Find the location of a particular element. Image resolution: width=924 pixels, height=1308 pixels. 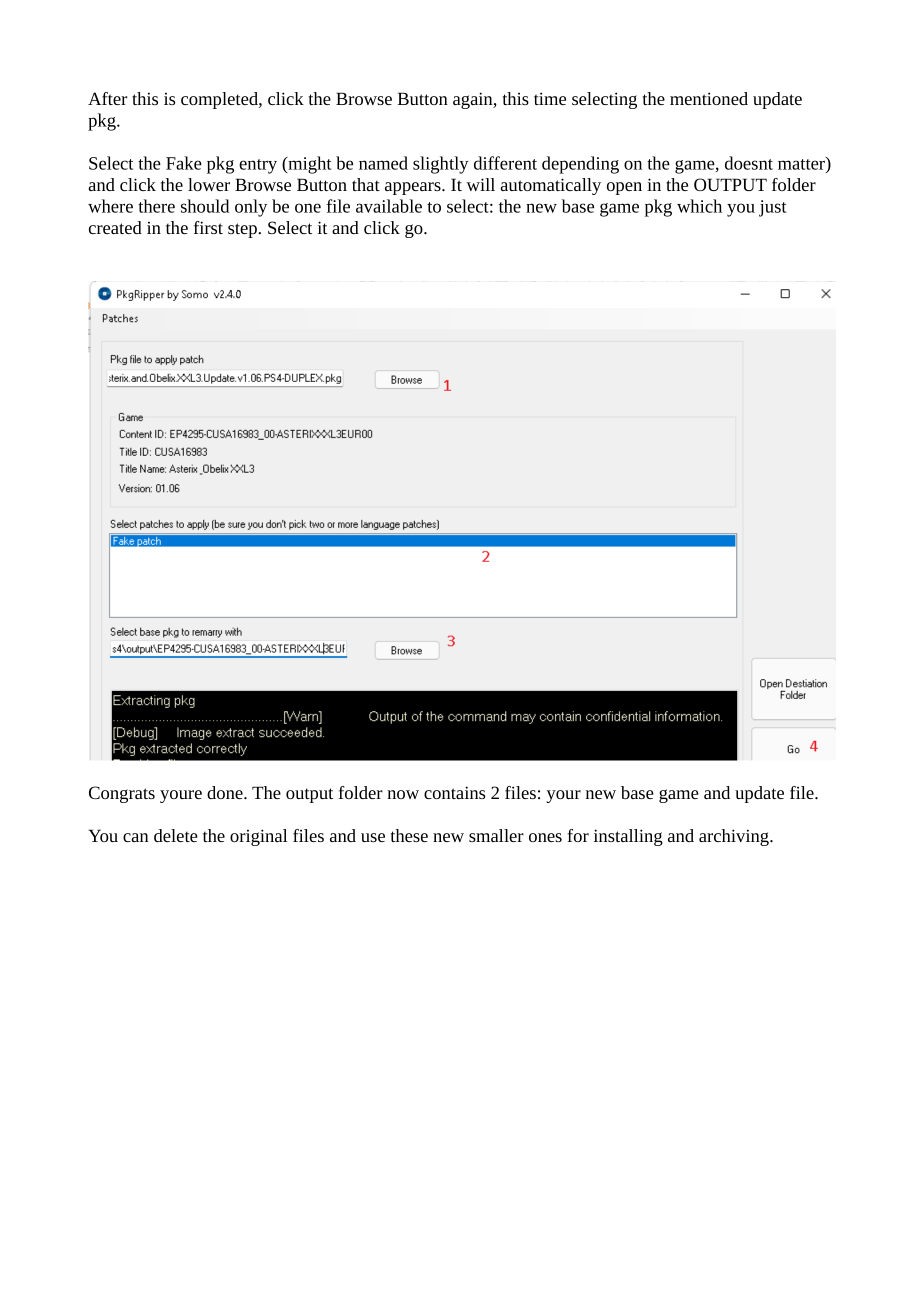

completed is located at coordinates (220, 100).
